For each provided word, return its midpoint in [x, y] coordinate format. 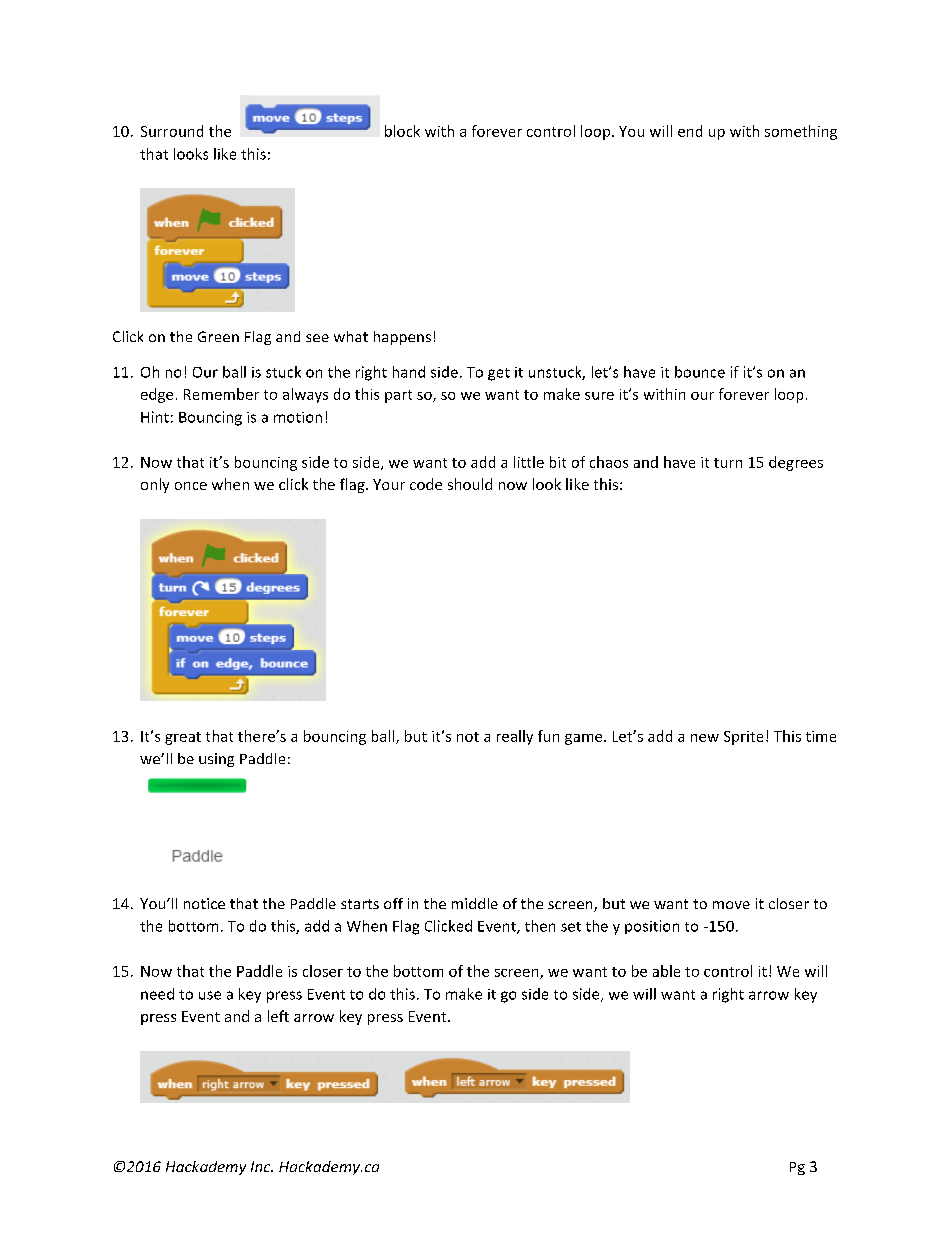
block [402, 131]
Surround [172, 131]
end [690, 131]
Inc [262, 1166]
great [183, 738]
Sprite [743, 738]
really [515, 737]
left [278, 1016]
